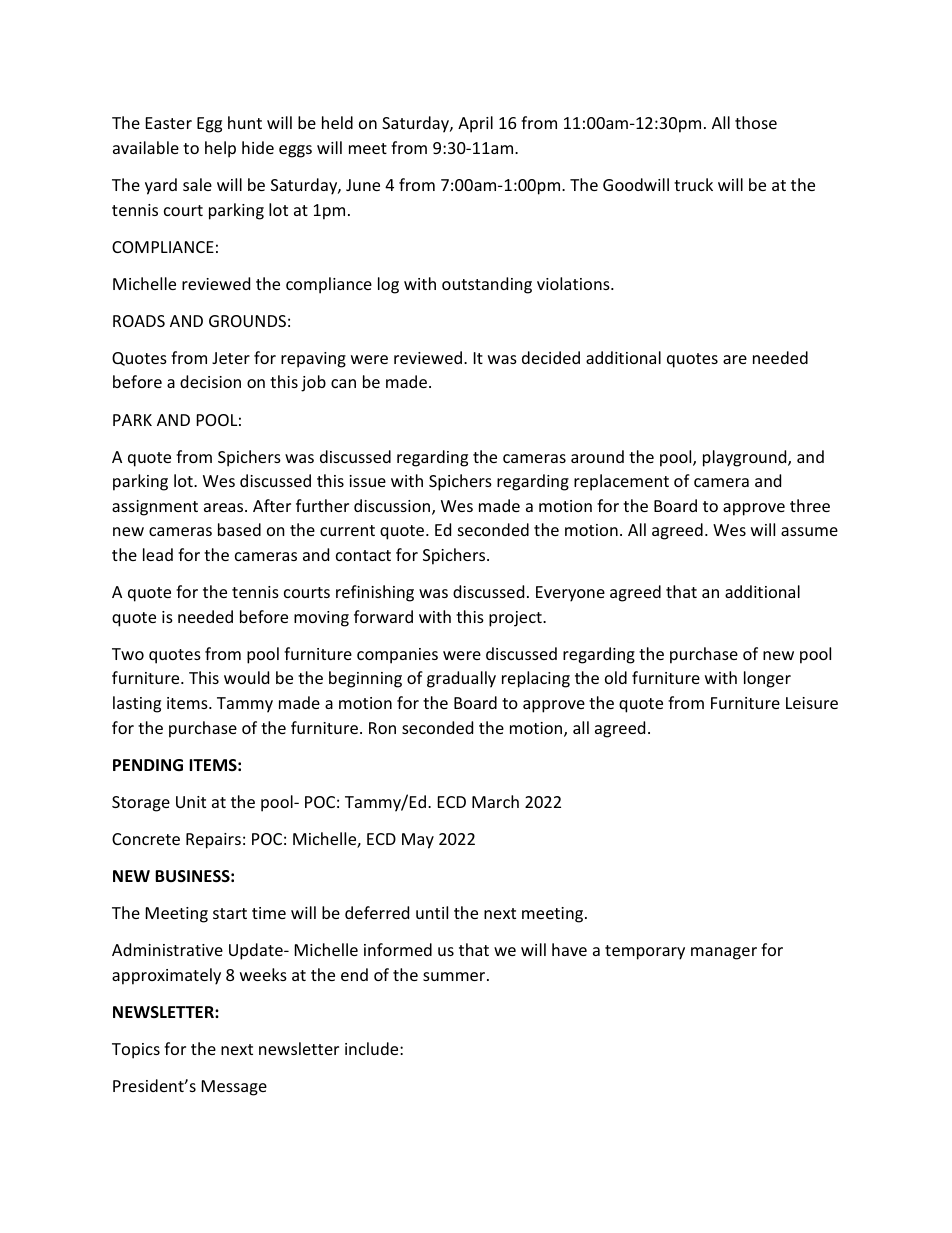 The height and width of the document is (1233, 952). I want to click on those, so click(756, 122).
